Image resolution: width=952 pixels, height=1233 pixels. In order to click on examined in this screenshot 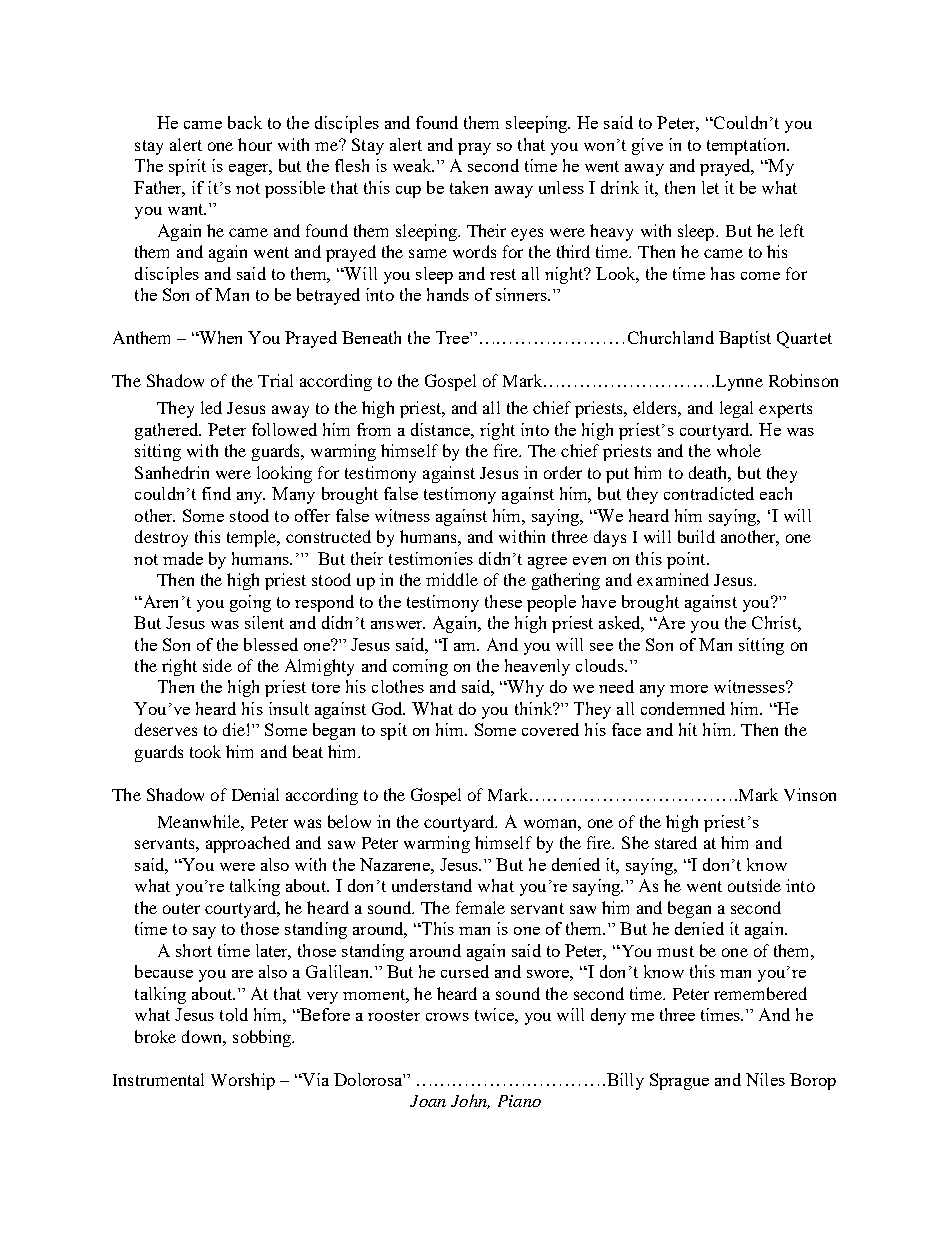, I will do `click(673, 579)`.
